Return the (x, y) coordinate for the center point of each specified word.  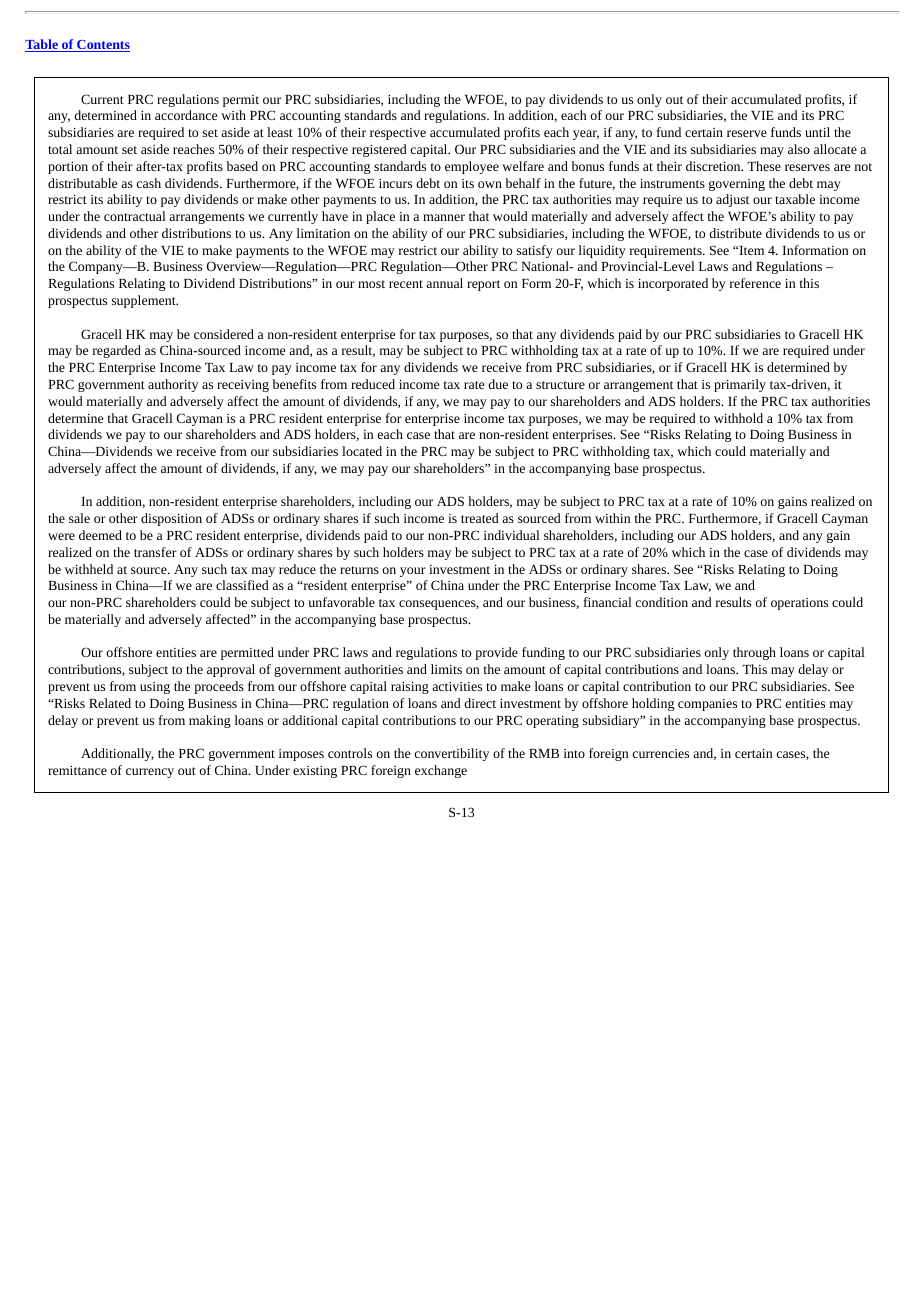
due (498, 384)
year (586, 135)
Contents (102, 46)
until (817, 132)
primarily (740, 385)
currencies (661, 753)
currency (150, 773)
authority (173, 385)
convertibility (452, 754)
